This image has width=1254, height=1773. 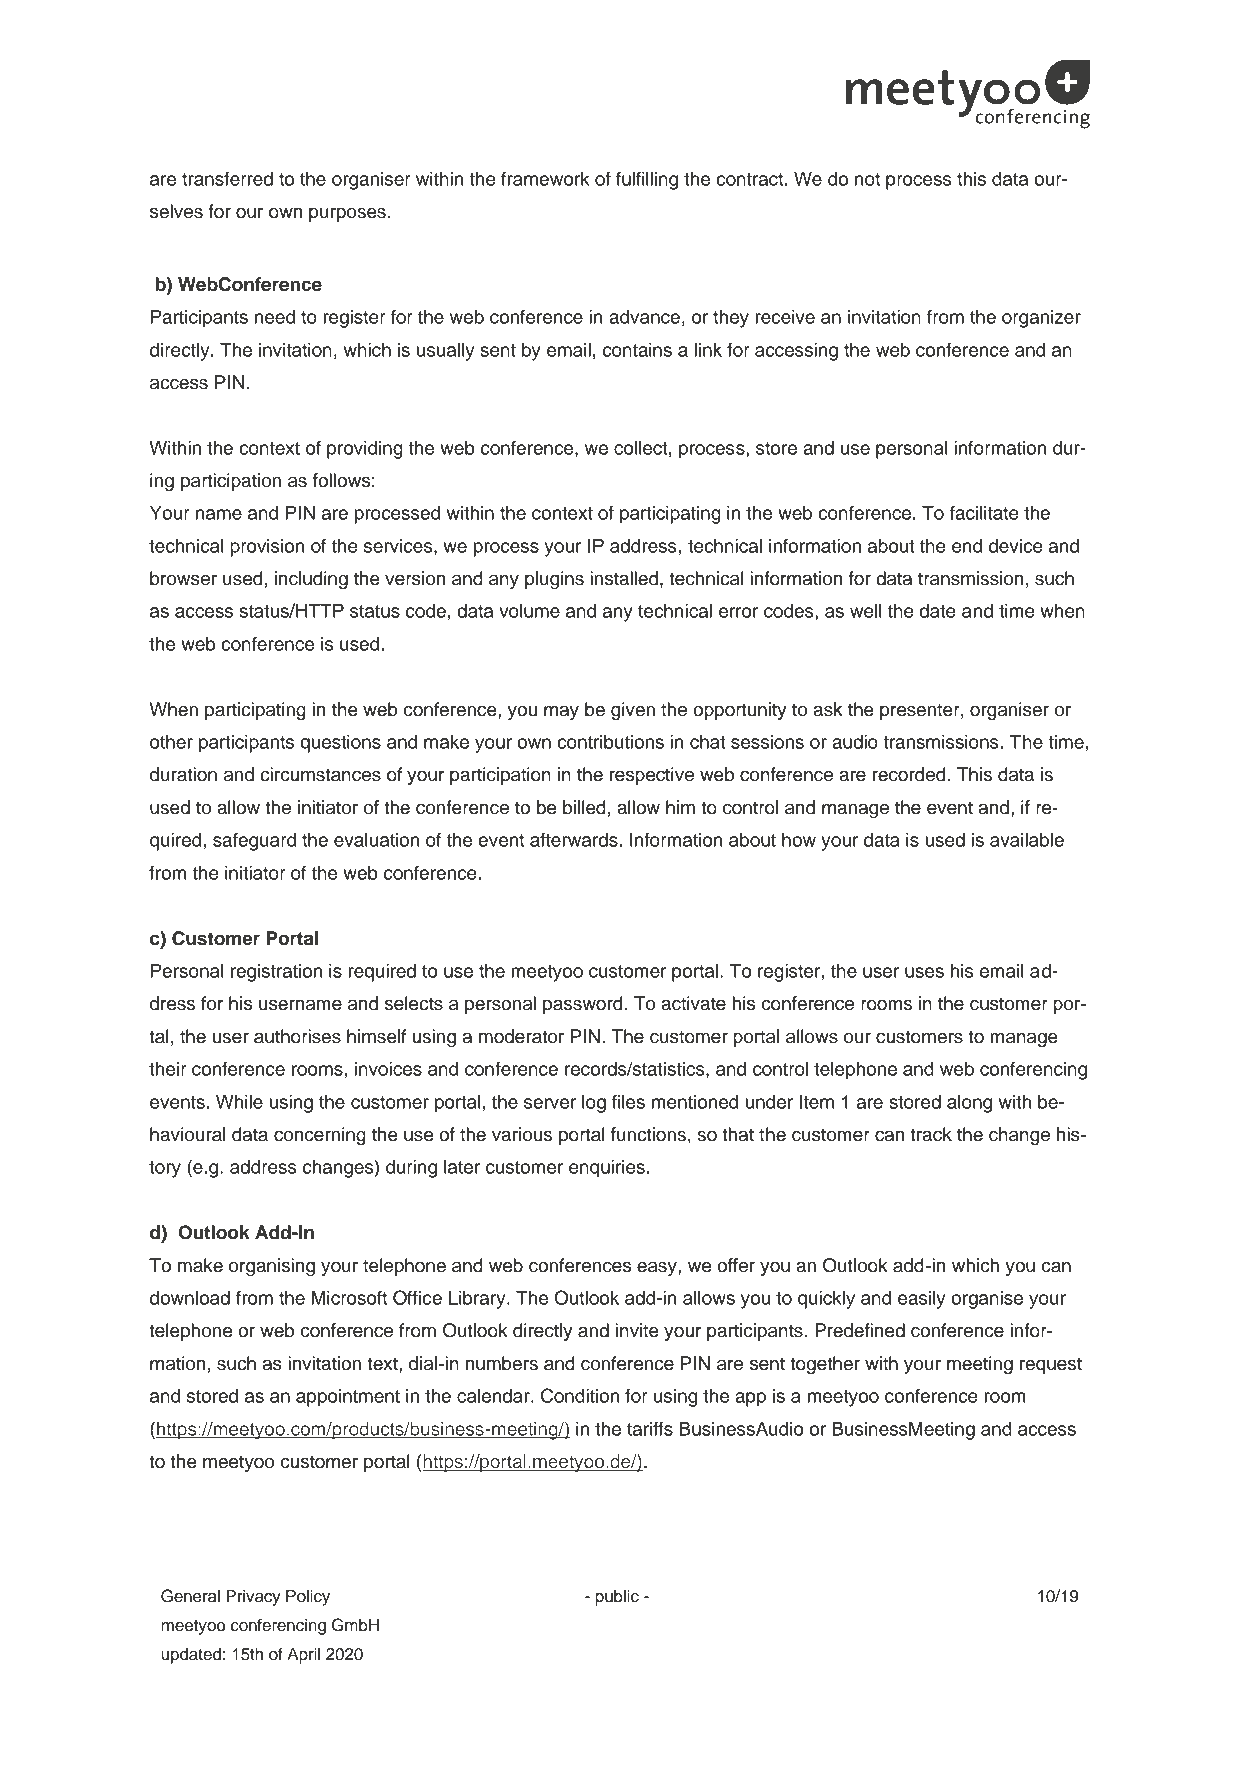 What do you see at coordinates (867, 179) in the image?
I see `not` at bounding box center [867, 179].
